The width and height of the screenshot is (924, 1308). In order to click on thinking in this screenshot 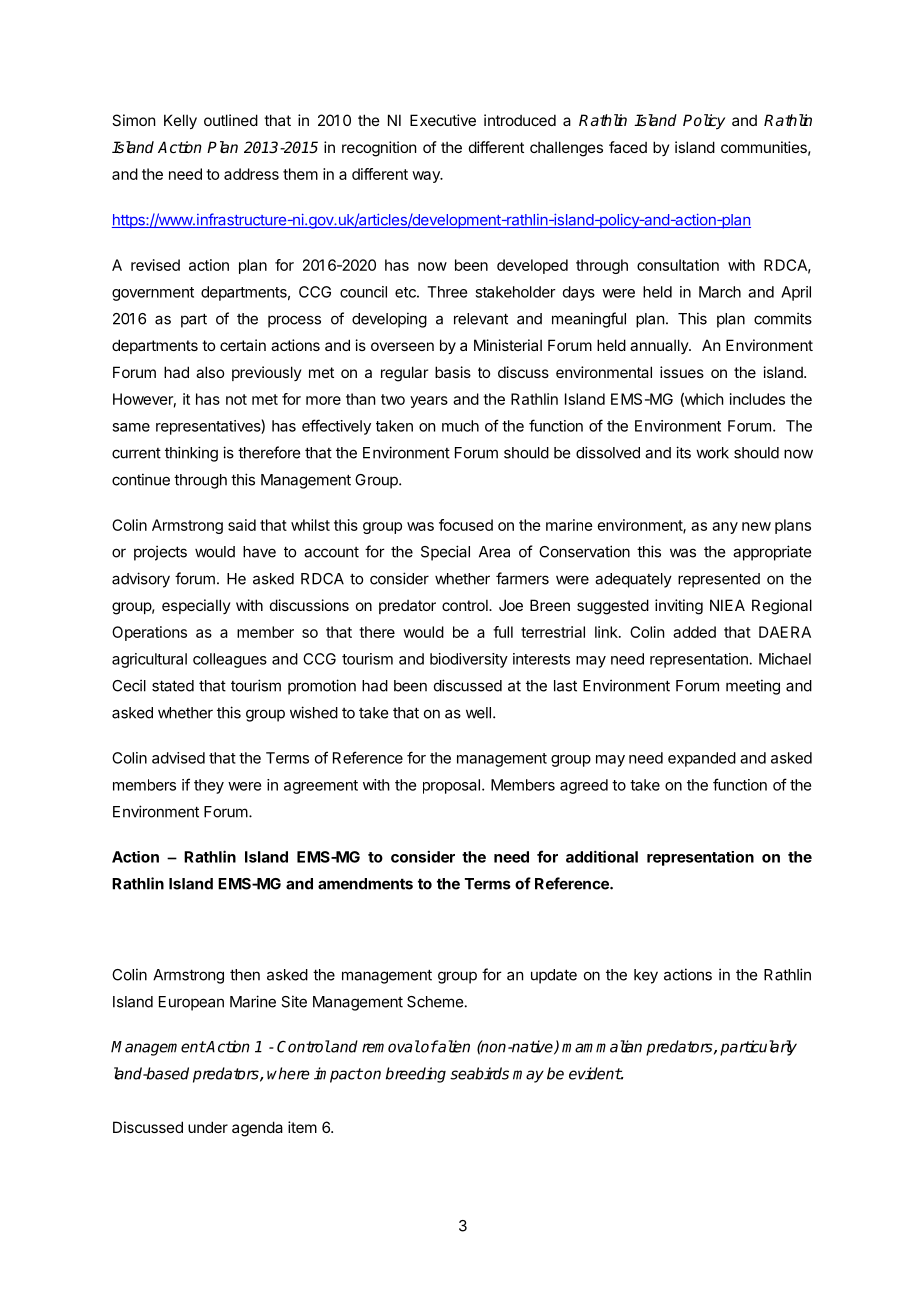, I will do `click(191, 454)`.
